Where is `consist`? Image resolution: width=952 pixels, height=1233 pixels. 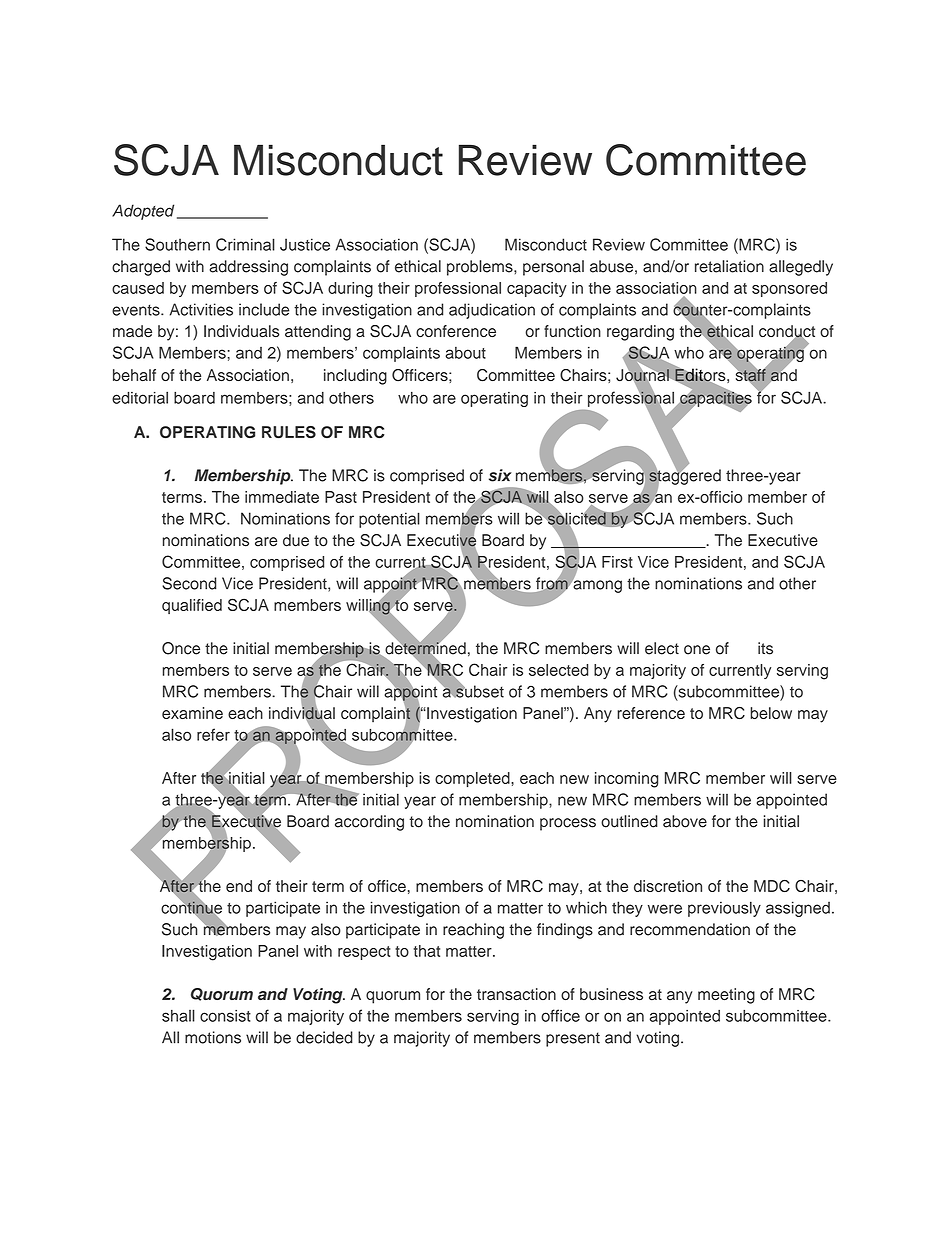
consist is located at coordinates (225, 1016).
